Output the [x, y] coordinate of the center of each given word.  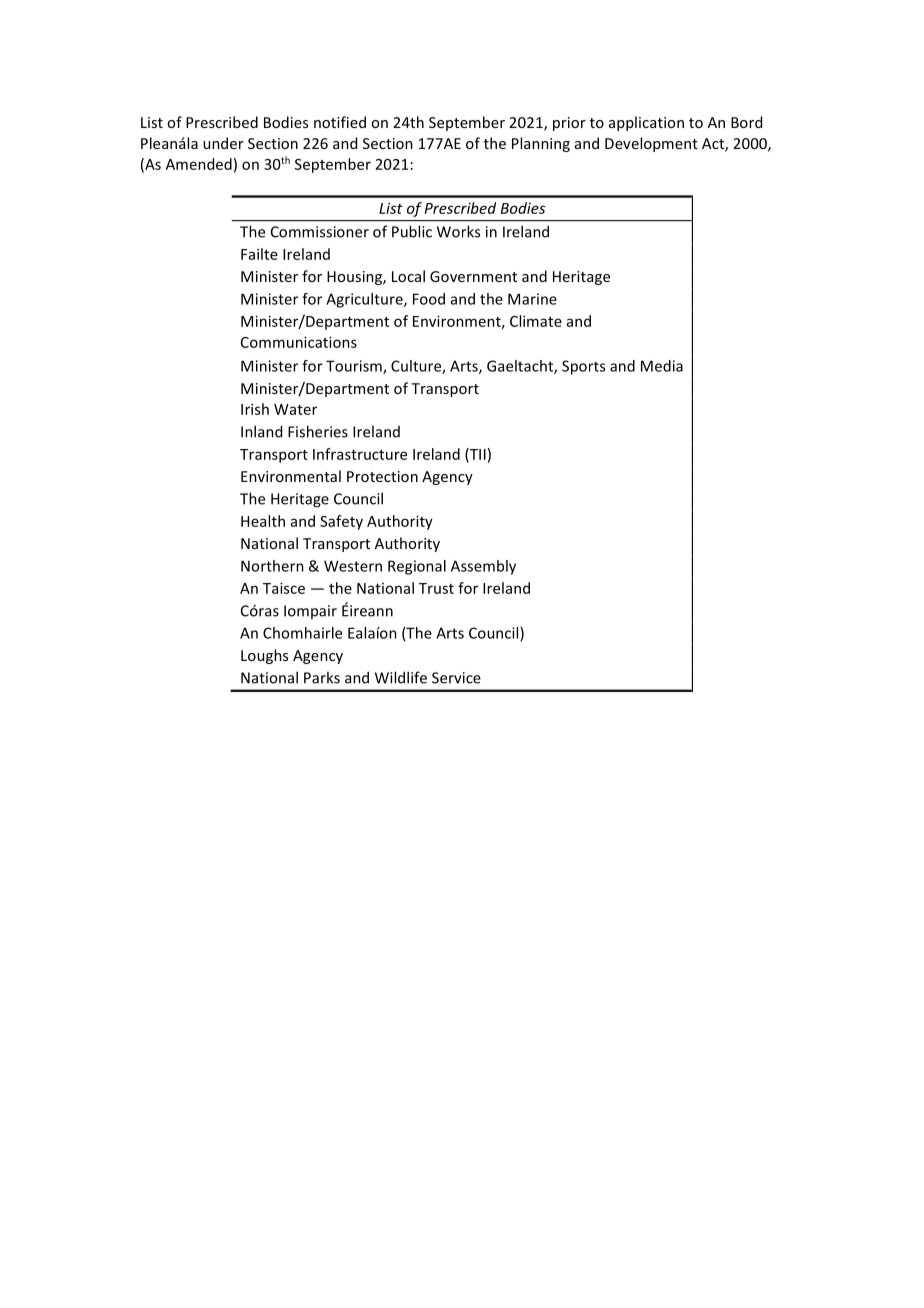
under [223, 143]
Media [662, 366]
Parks [322, 677]
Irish [255, 409]
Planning [541, 144]
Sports [583, 367]
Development [651, 144]
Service [456, 678]
